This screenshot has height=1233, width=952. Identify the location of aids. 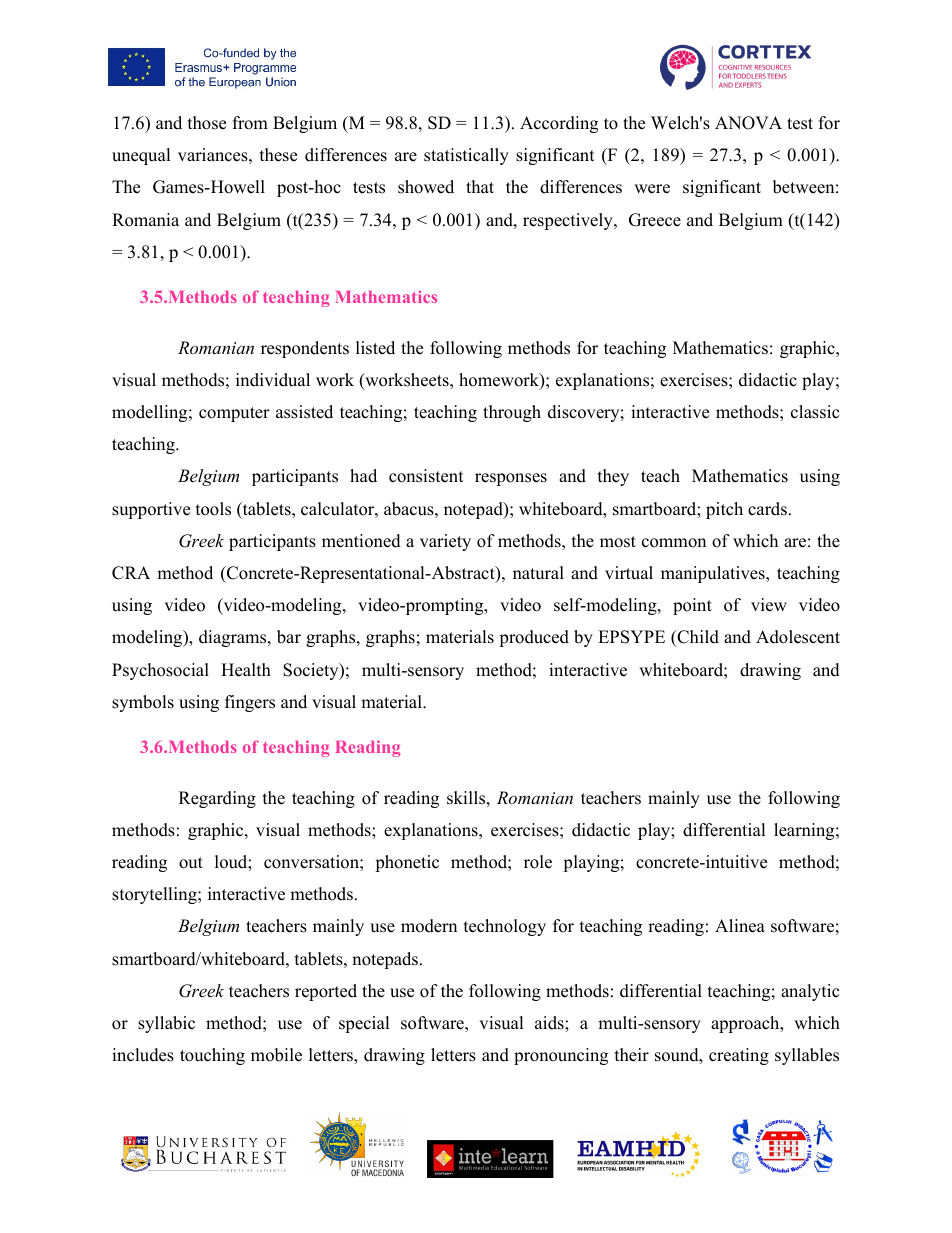
(550, 1023).
